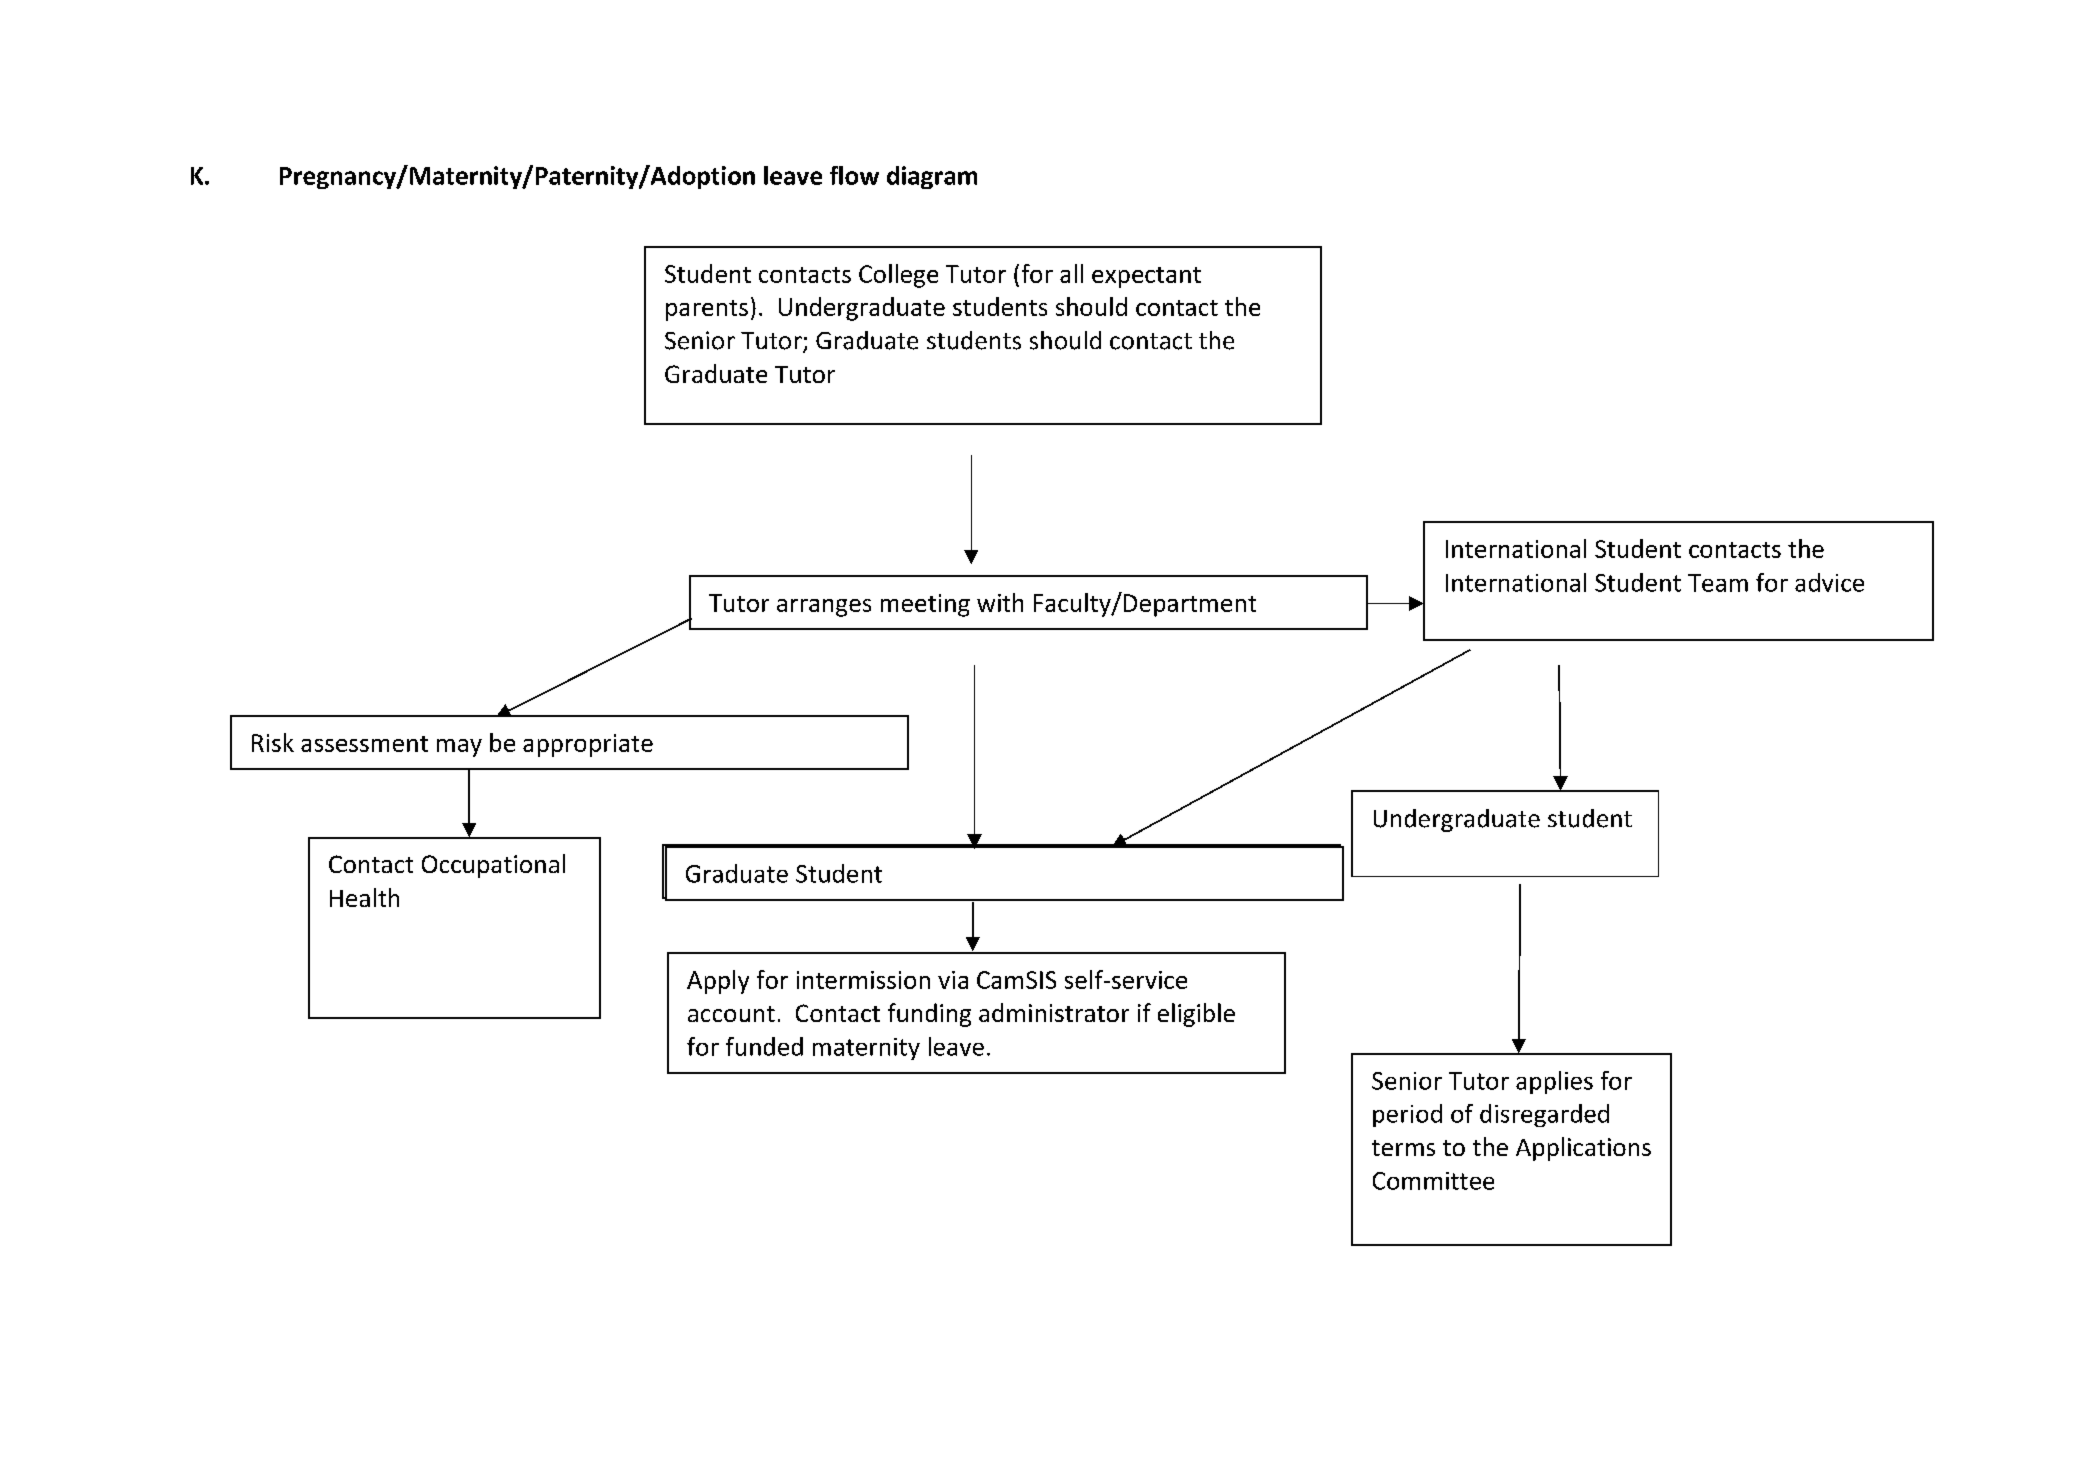 The width and height of the image is (2091, 1478). What do you see at coordinates (1000, 602) in the image?
I see `with` at bounding box center [1000, 602].
